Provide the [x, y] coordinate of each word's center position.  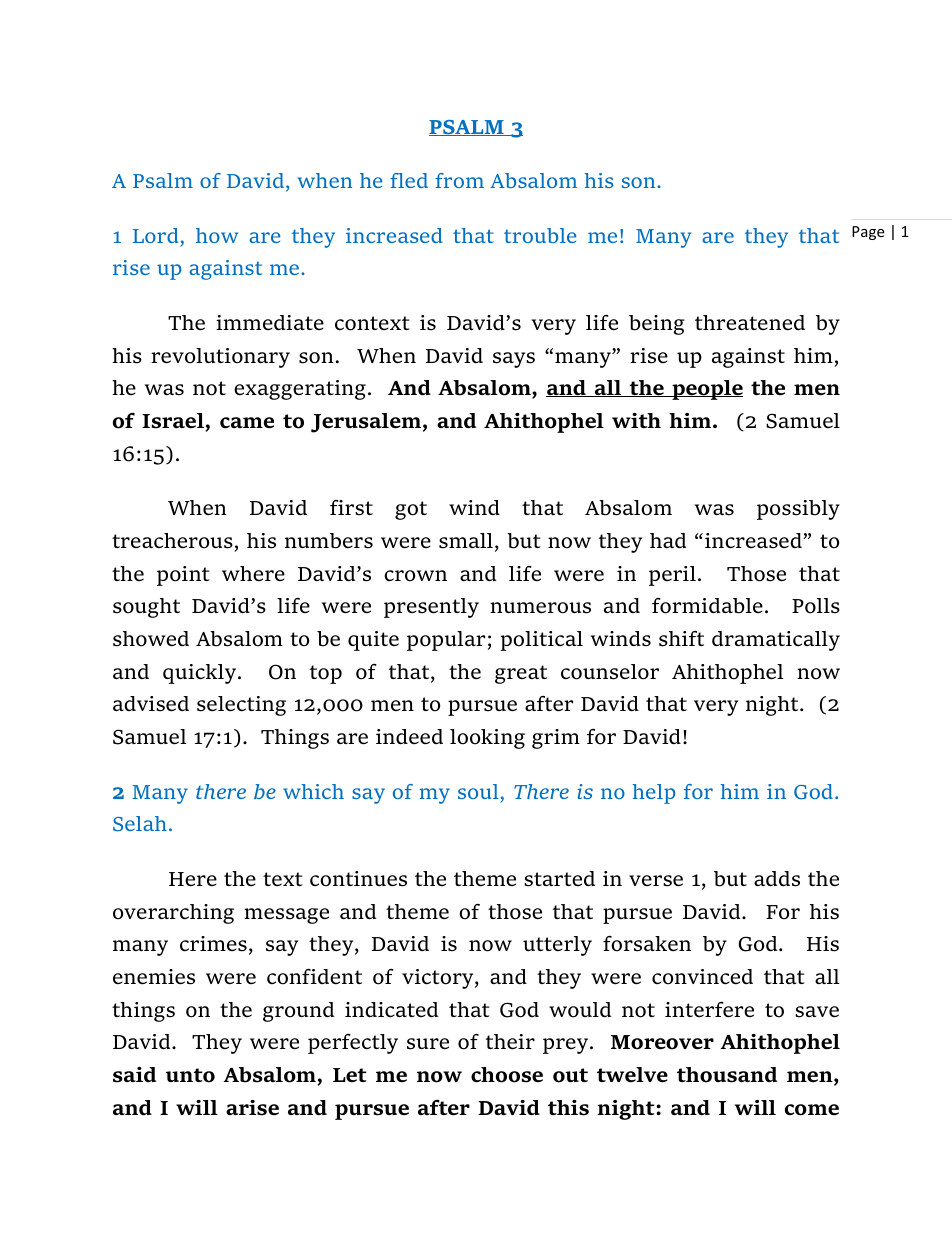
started [559, 879]
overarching [173, 914]
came [247, 423]
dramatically [776, 641]
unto [190, 1075]
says [514, 360]
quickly [201, 674]
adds [777, 879]
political [541, 641]
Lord [156, 235]
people [706, 390]
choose [507, 1075]
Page [868, 233]
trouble [540, 235]
